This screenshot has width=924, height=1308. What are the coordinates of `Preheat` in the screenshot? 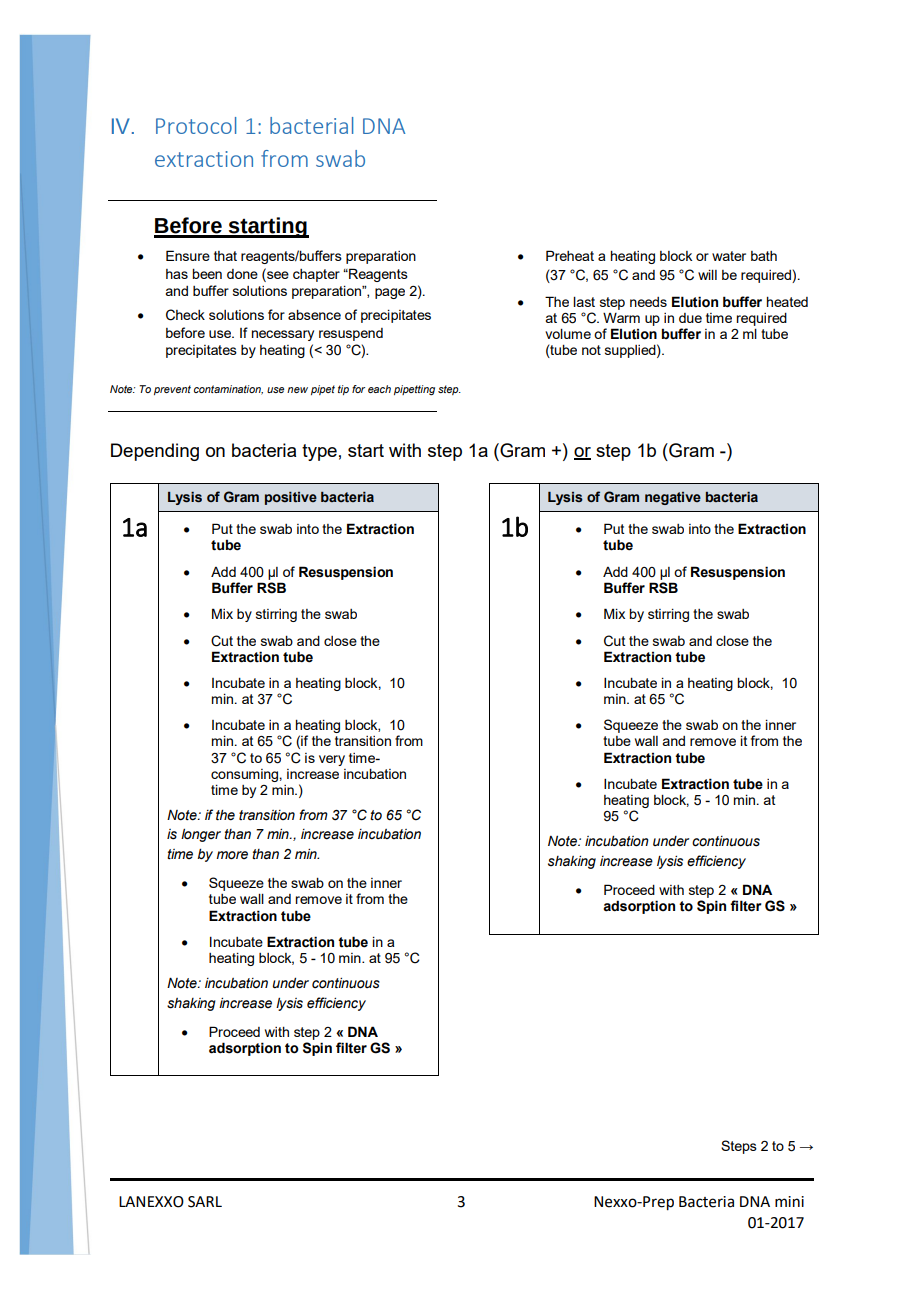 It's located at (570, 255).
